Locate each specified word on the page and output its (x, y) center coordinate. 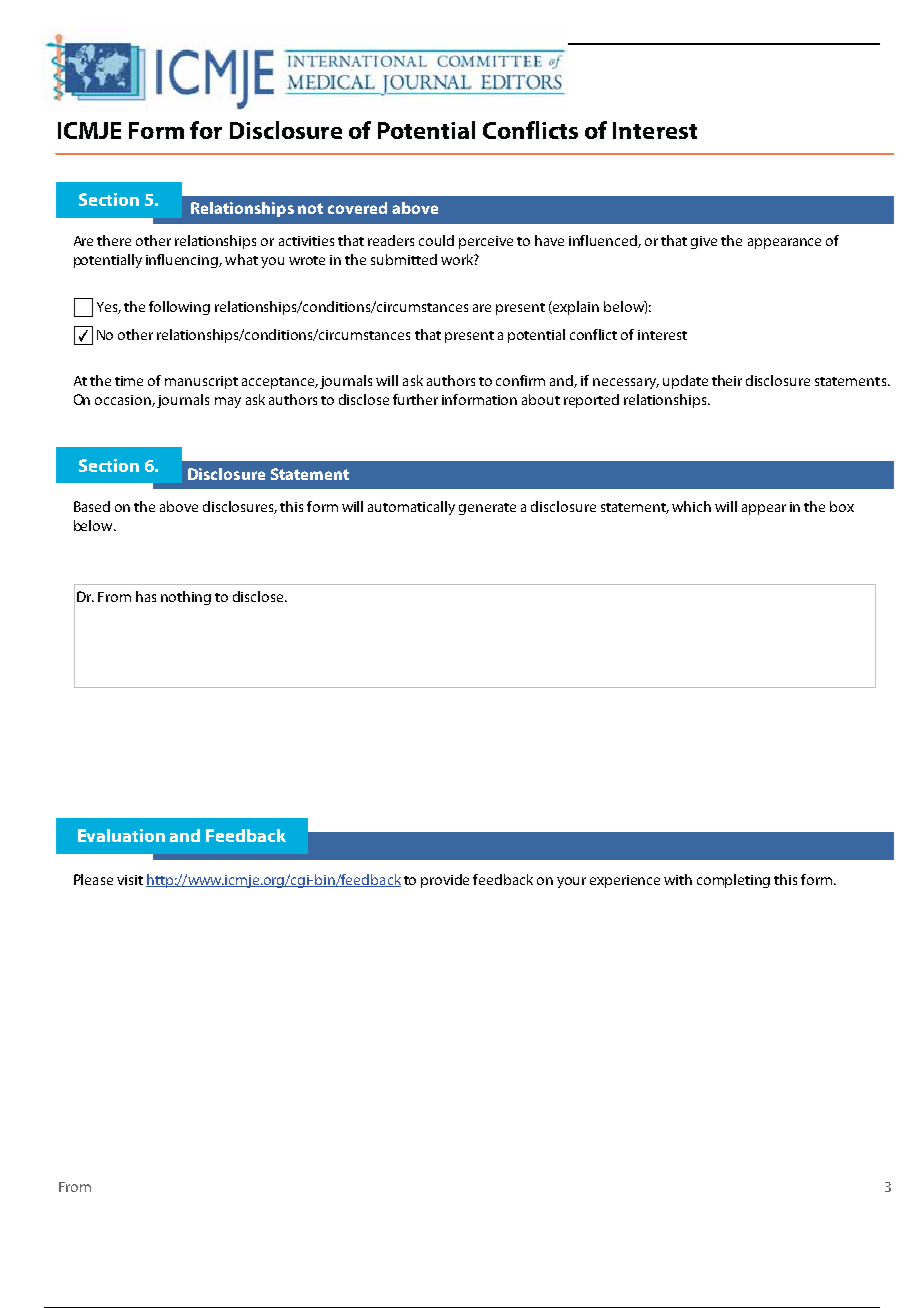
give (704, 242)
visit (130, 880)
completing (733, 881)
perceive (486, 242)
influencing (183, 261)
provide (445, 881)
